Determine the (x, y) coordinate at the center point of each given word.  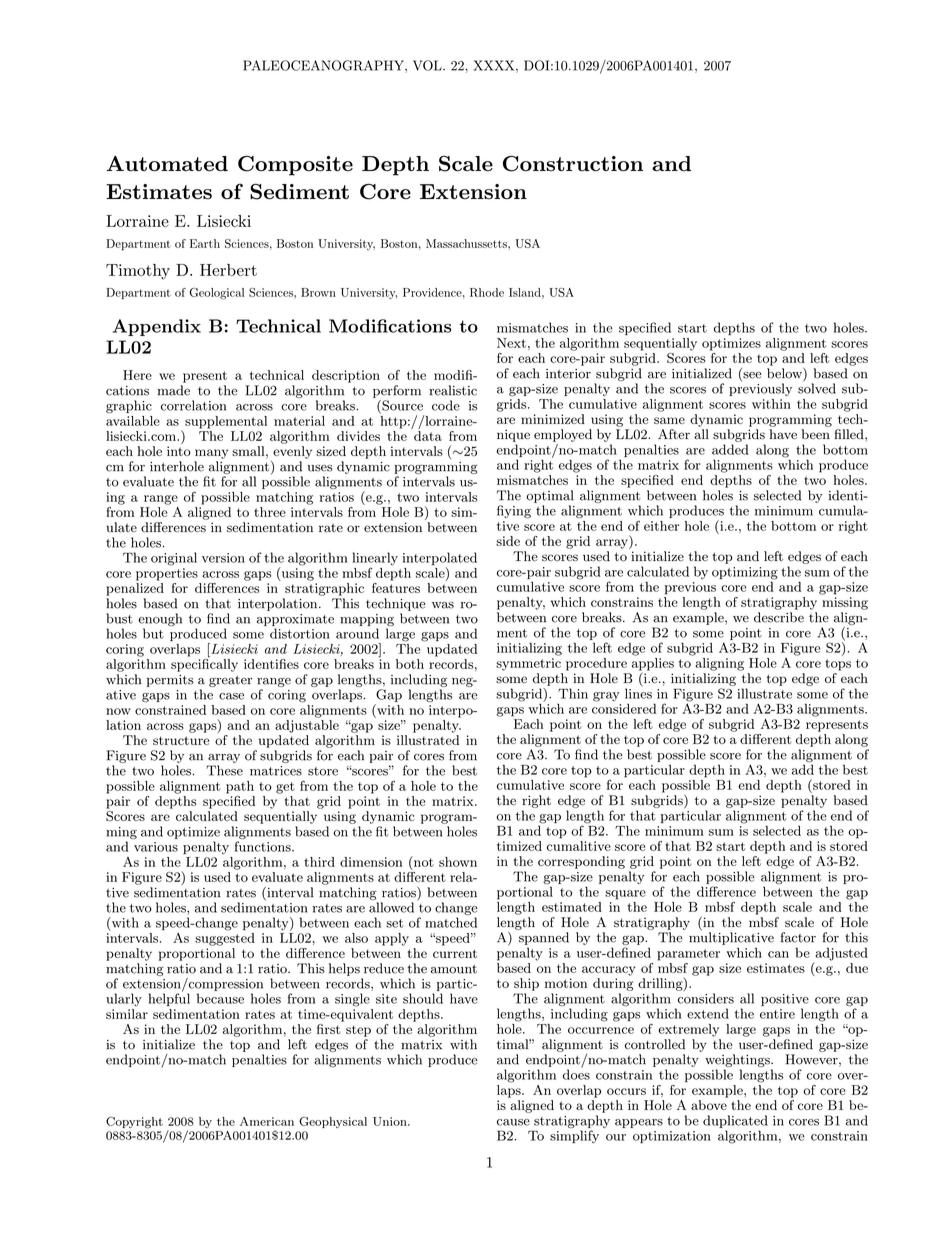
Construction (573, 164)
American (267, 1121)
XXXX (495, 66)
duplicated (735, 1121)
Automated (167, 164)
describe (779, 617)
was (443, 605)
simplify (574, 1137)
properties (167, 574)
